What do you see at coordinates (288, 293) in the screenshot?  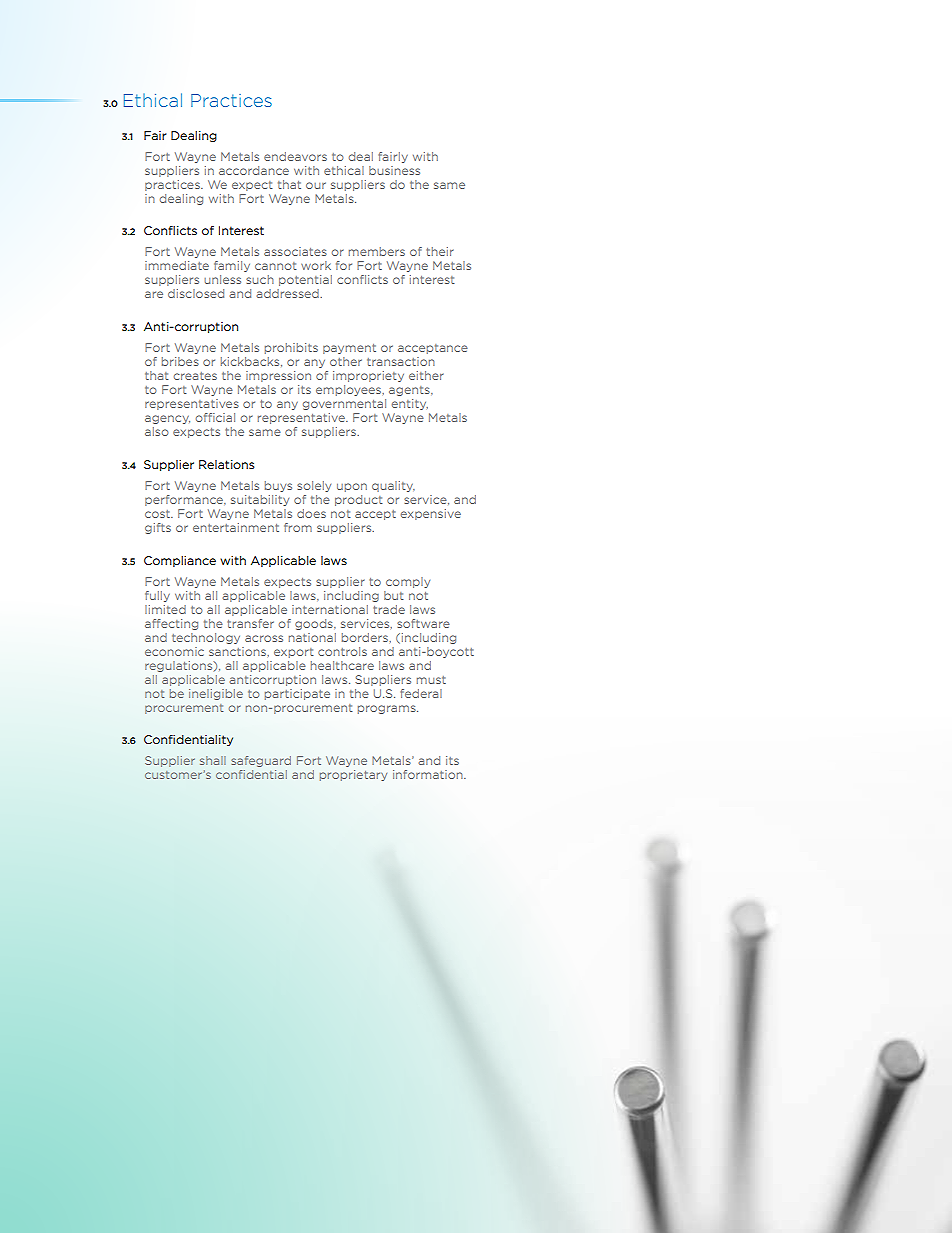 I see `addressed` at bounding box center [288, 293].
